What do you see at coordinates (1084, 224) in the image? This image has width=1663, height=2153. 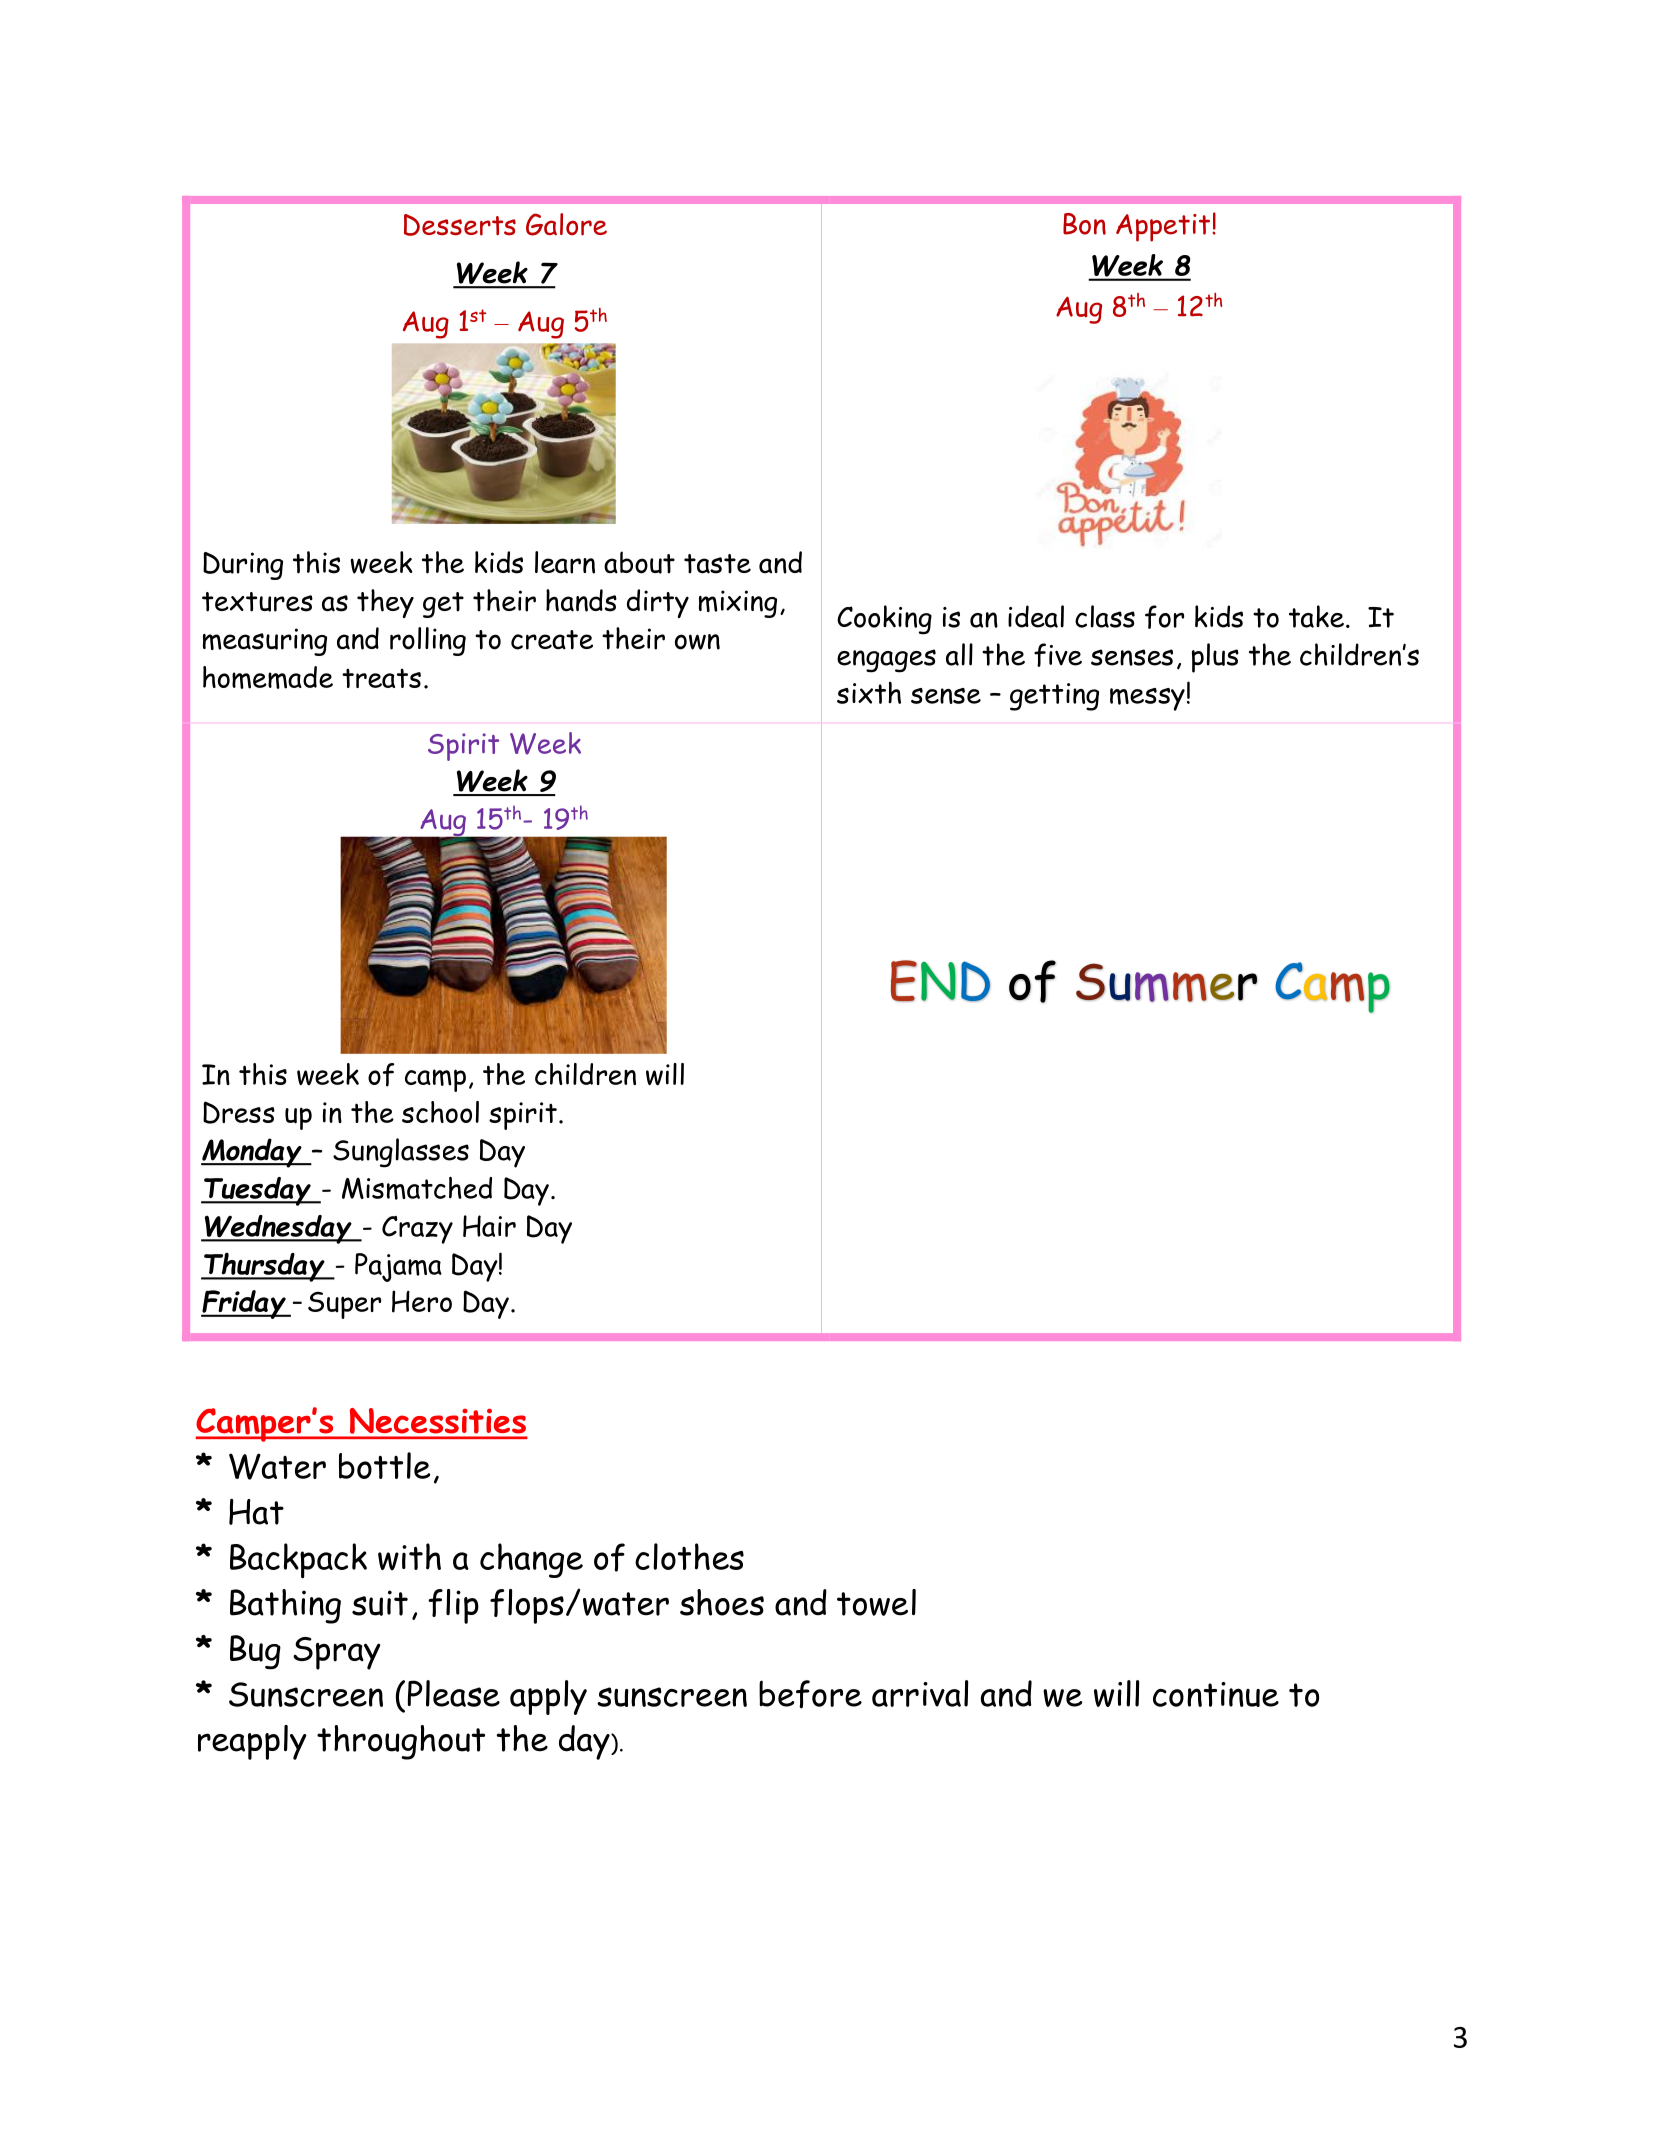 I see `Bon` at bounding box center [1084, 224].
